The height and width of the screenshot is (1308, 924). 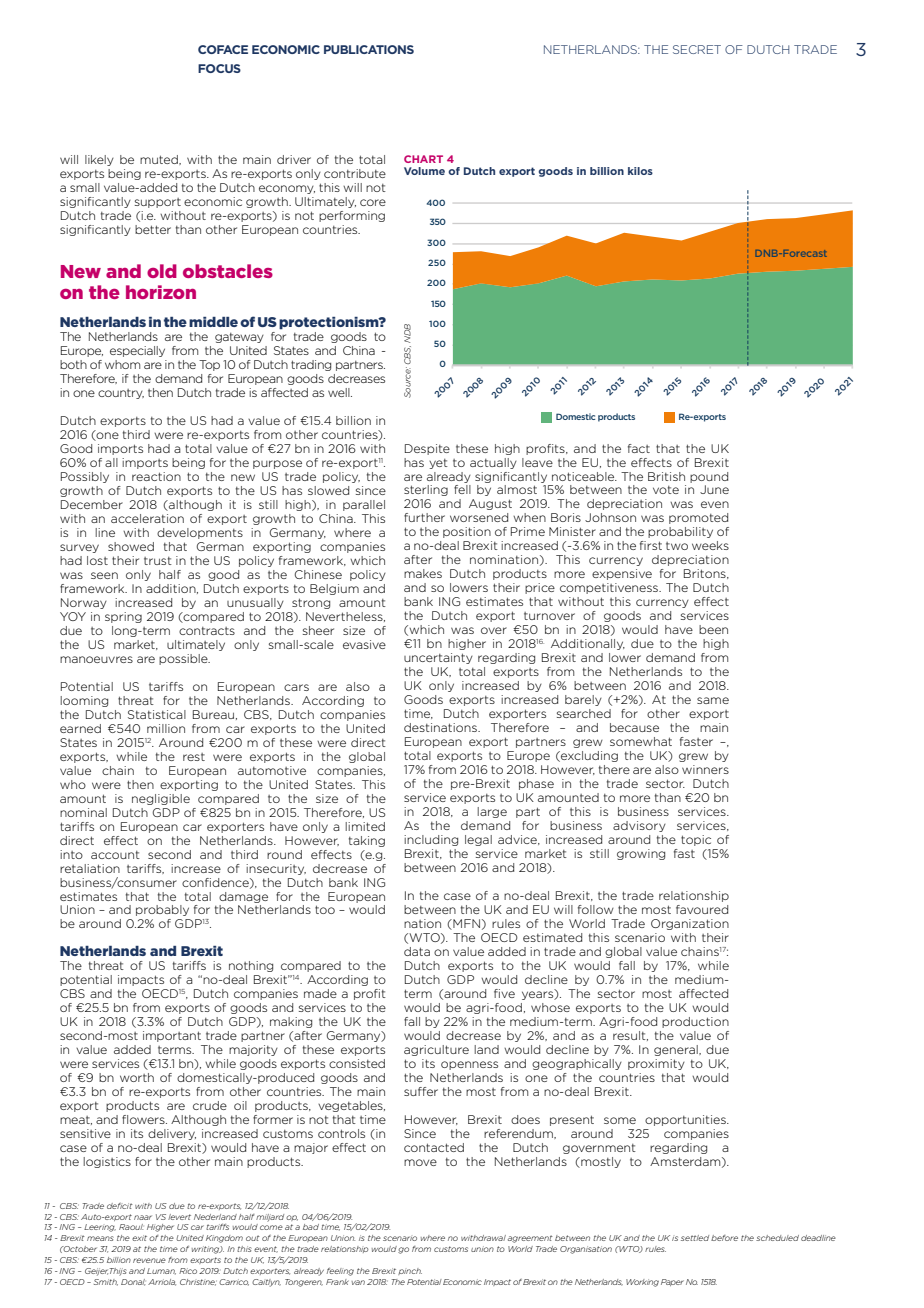 I want to click on FOCUS, so click(x=219, y=68).
